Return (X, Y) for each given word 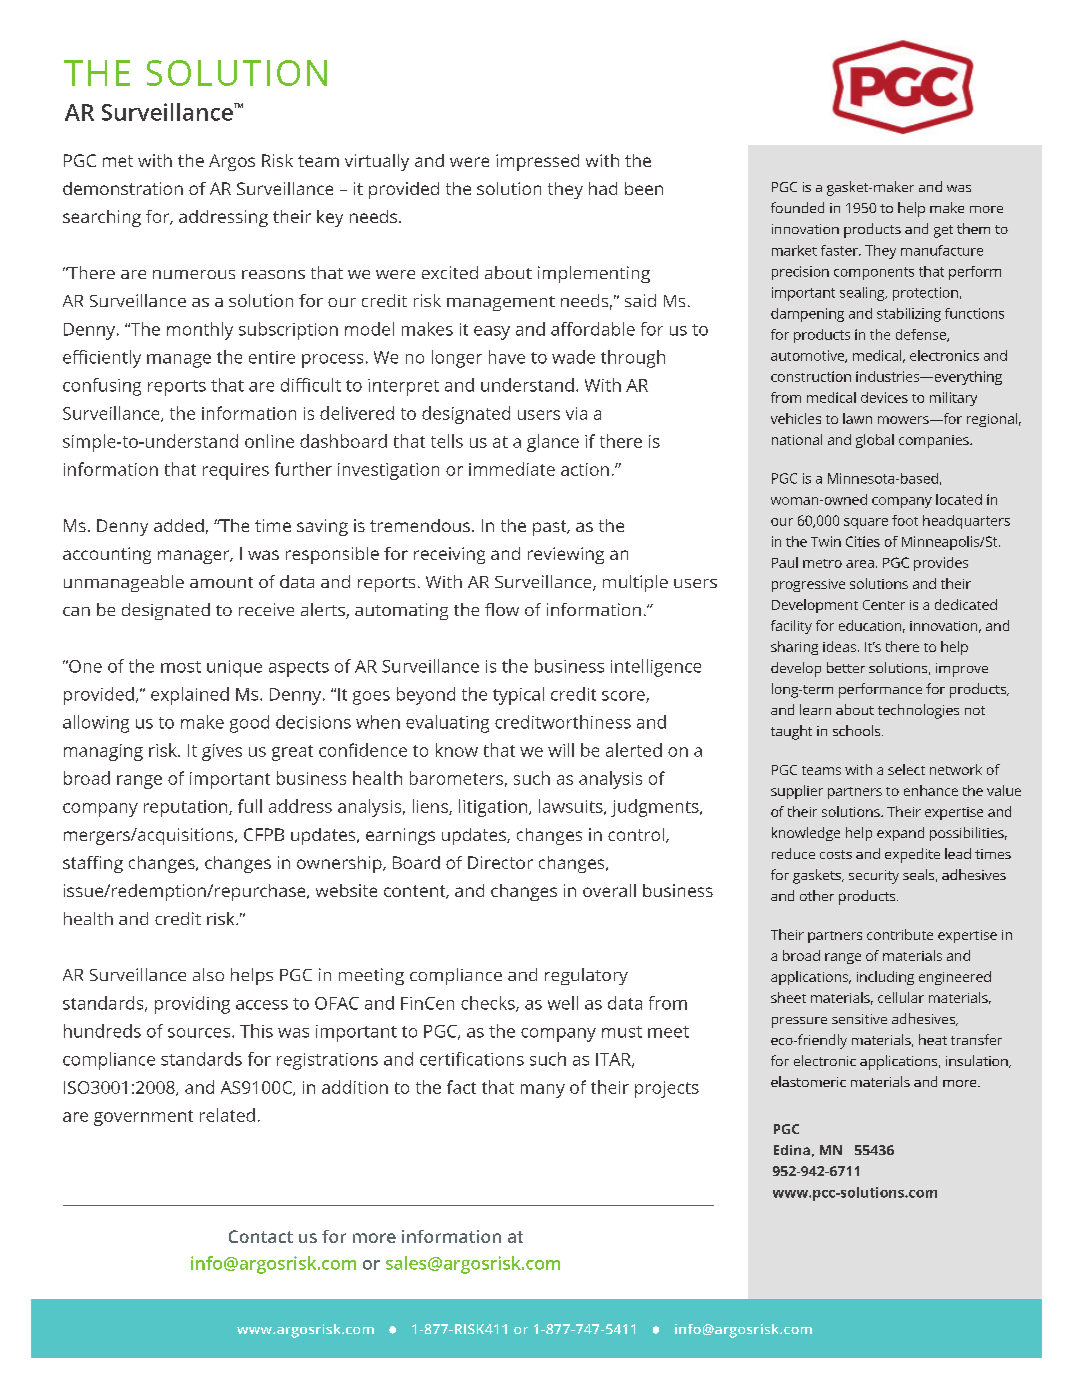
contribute (900, 934)
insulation (978, 1061)
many (543, 1091)
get (943, 231)
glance (553, 443)
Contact (261, 1236)
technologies (918, 711)
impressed (537, 162)
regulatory (586, 976)
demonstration (123, 188)
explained (190, 696)
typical (518, 696)
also (208, 974)
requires (236, 471)
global (875, 441)
